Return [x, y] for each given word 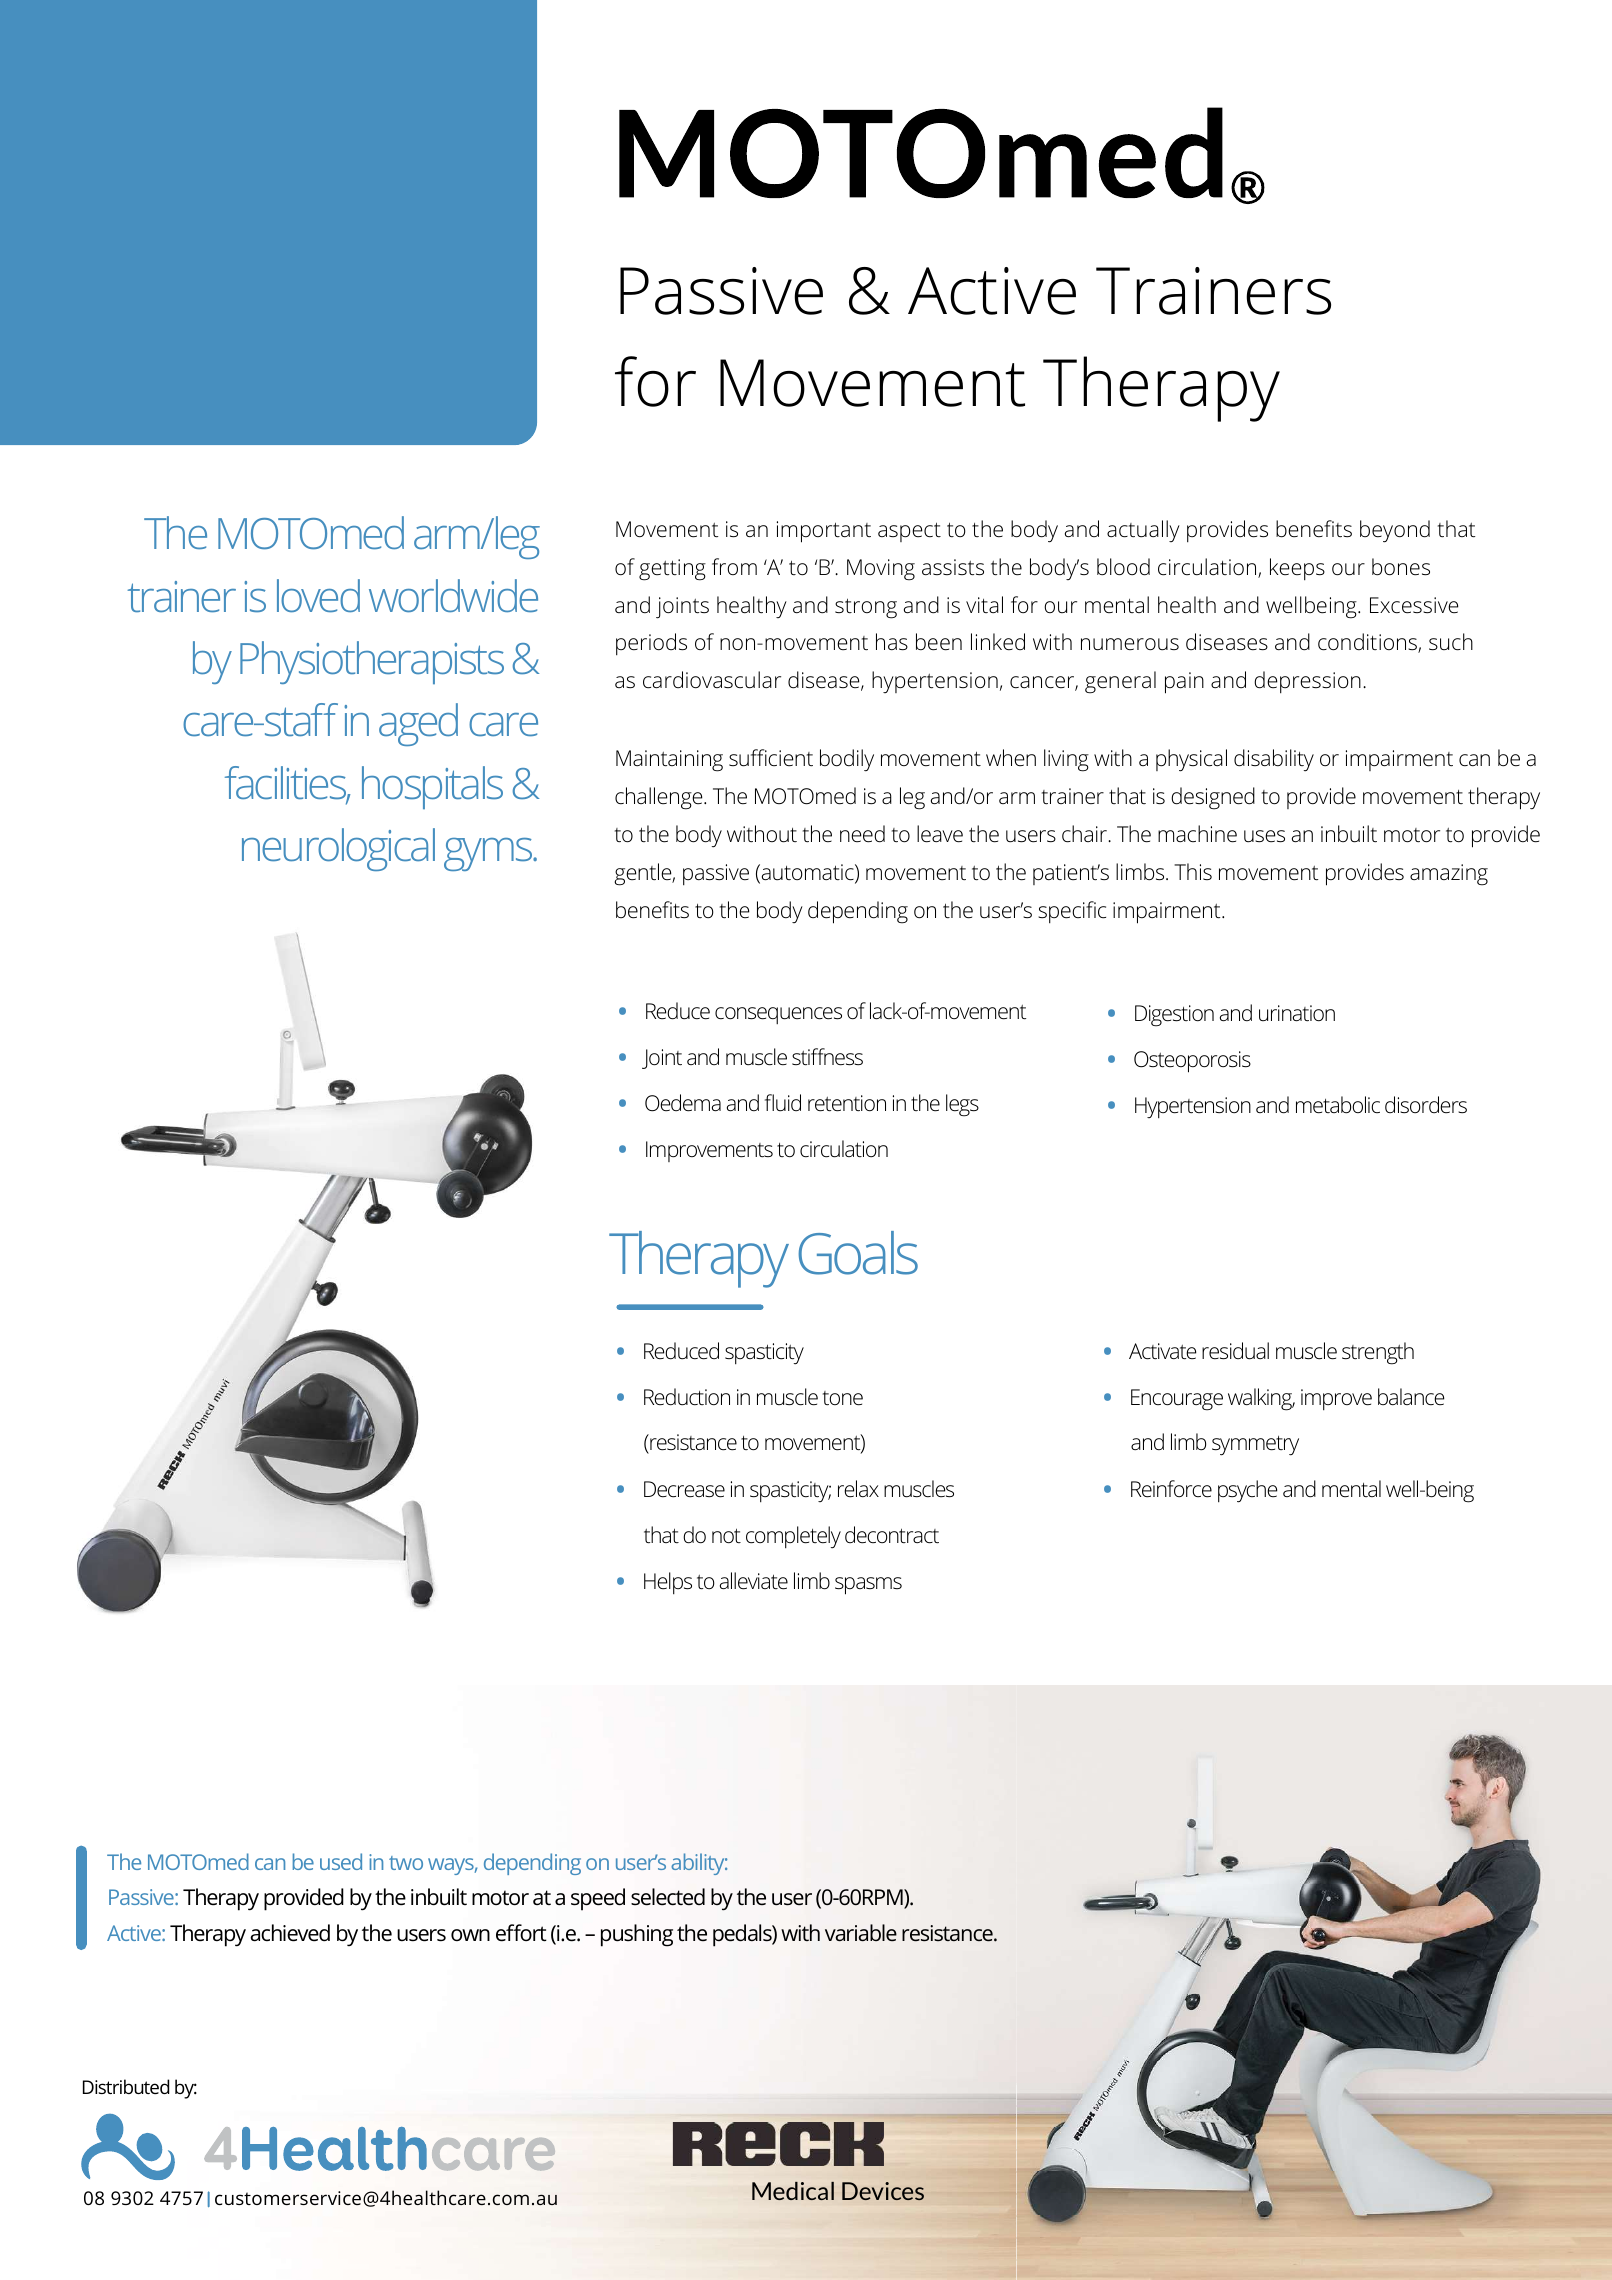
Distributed [126, 2086]
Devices [883, 2191]
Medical [793, 2191]
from [734, 566]
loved [318, 596]
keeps [1297, 569]
